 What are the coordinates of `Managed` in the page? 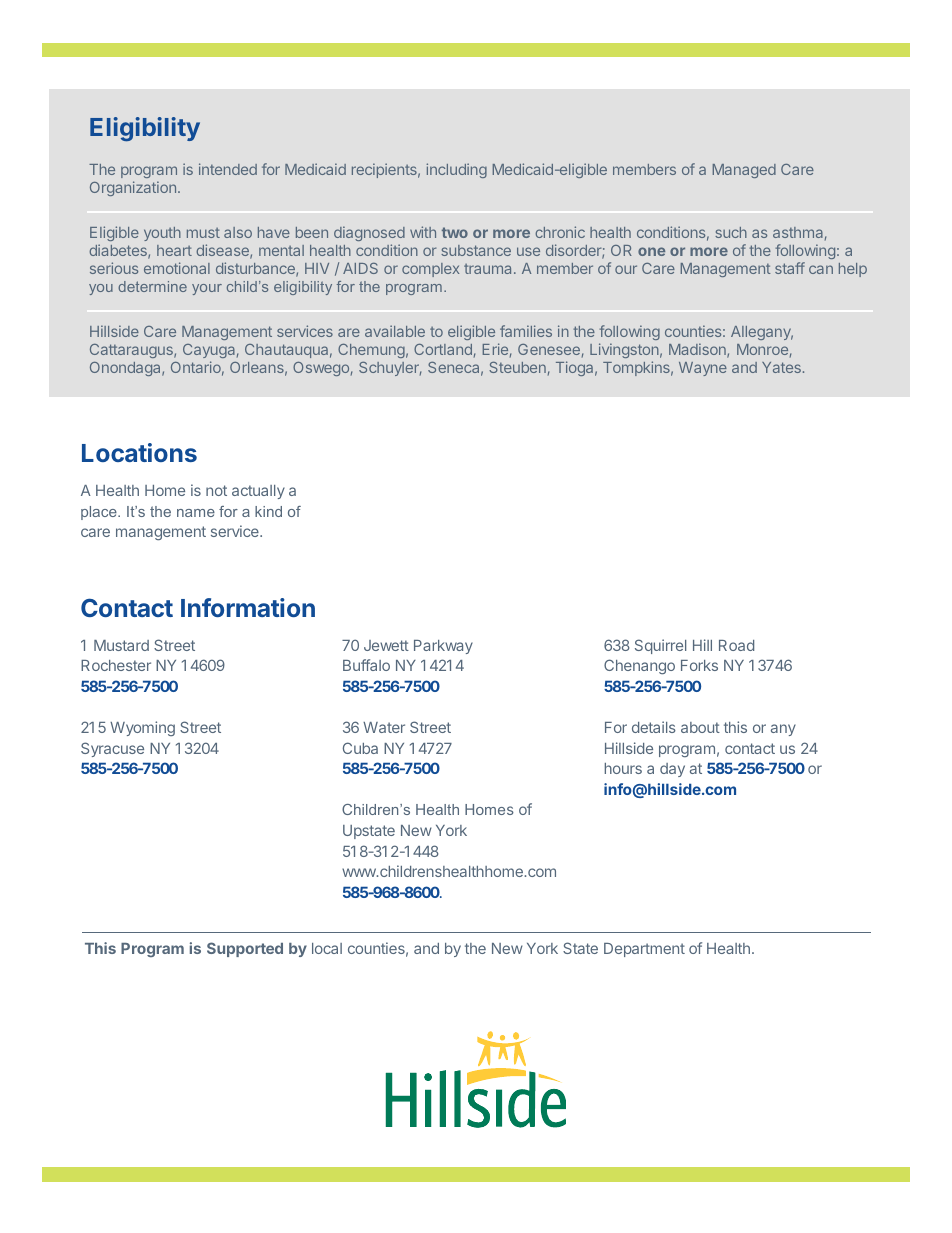 It's located at (744, 171).
